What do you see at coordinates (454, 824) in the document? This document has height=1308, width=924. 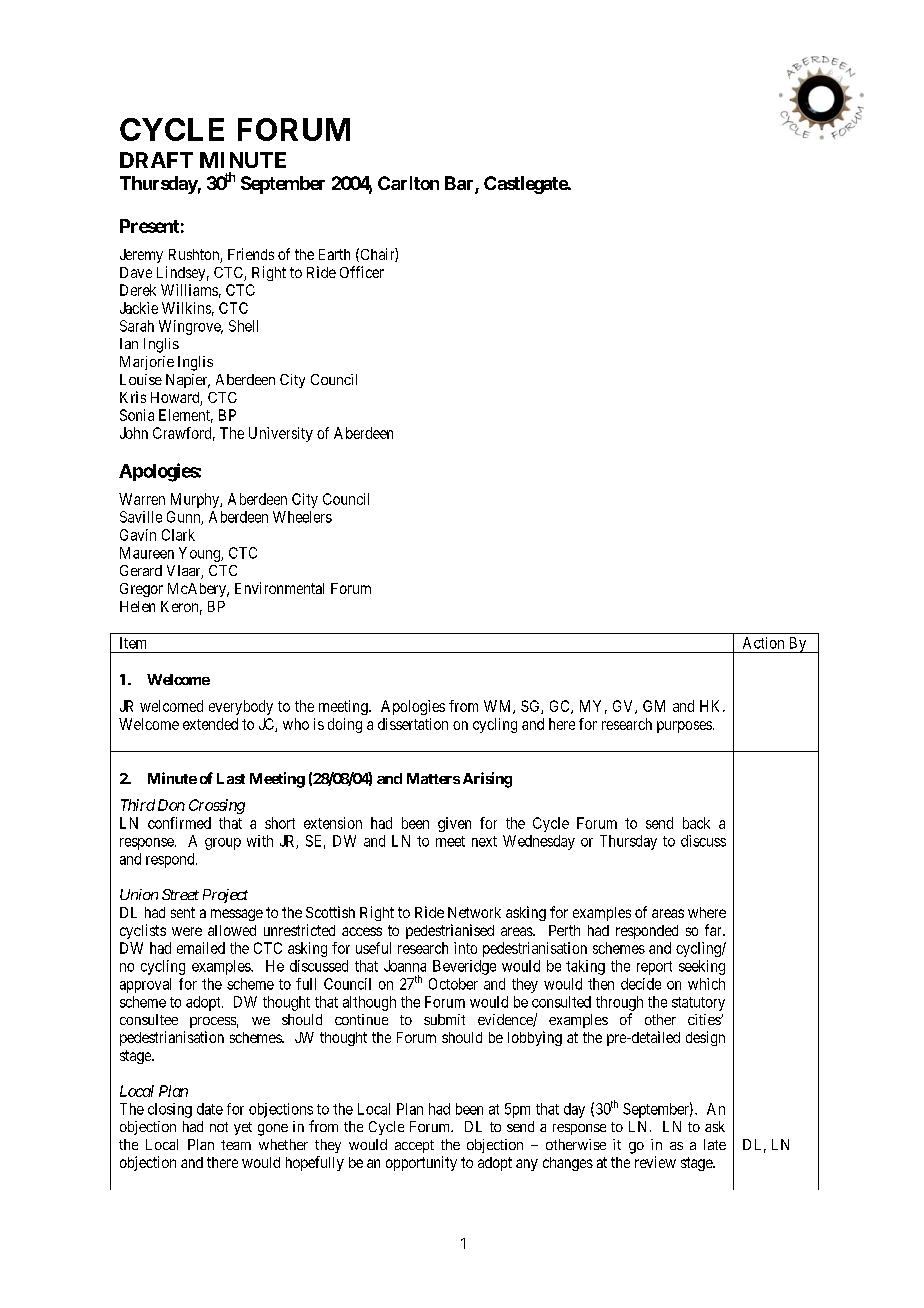 I see `given` at bounding box center [454, 824].
